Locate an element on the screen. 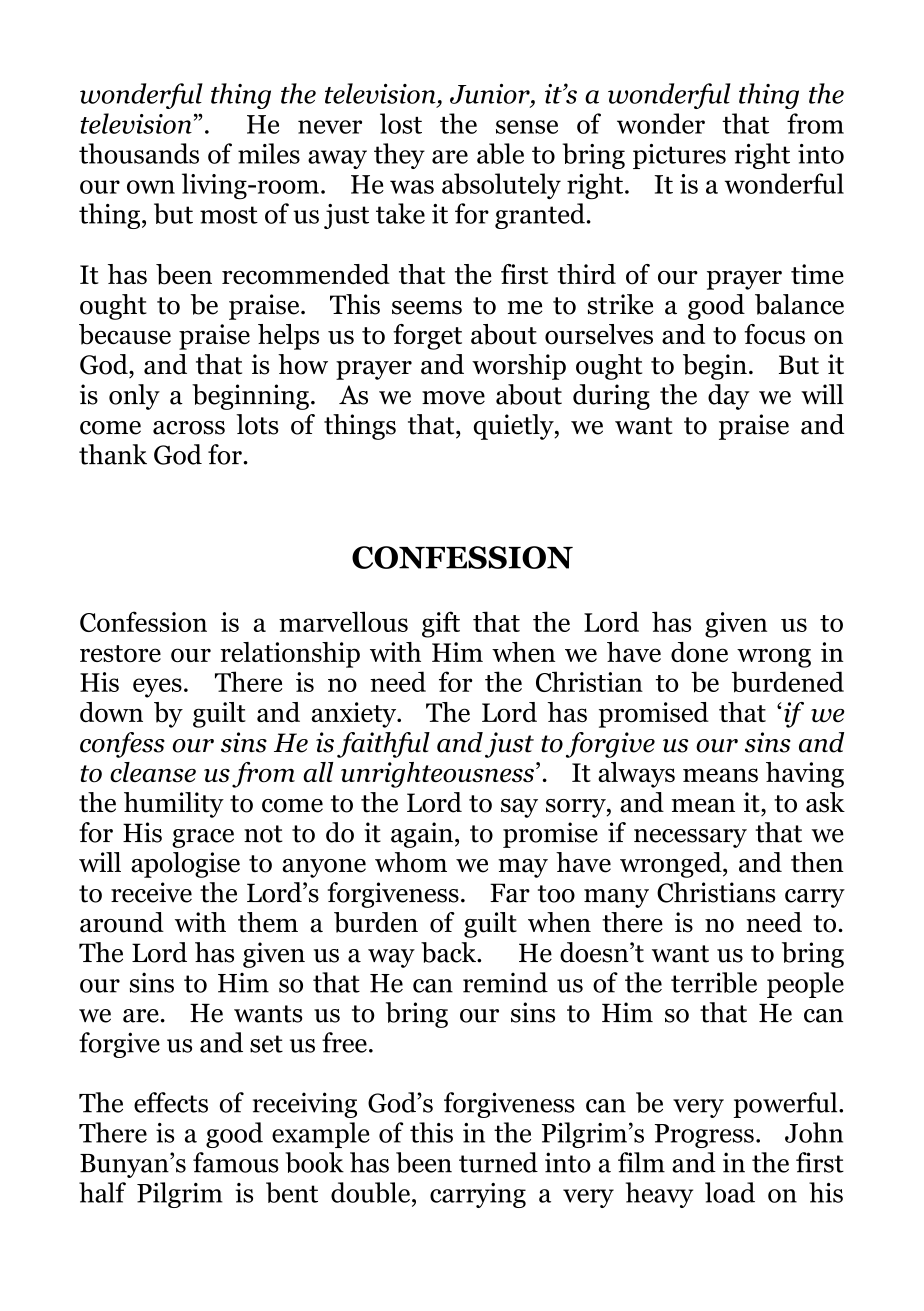  grace is located at coordinates (203, 838).
